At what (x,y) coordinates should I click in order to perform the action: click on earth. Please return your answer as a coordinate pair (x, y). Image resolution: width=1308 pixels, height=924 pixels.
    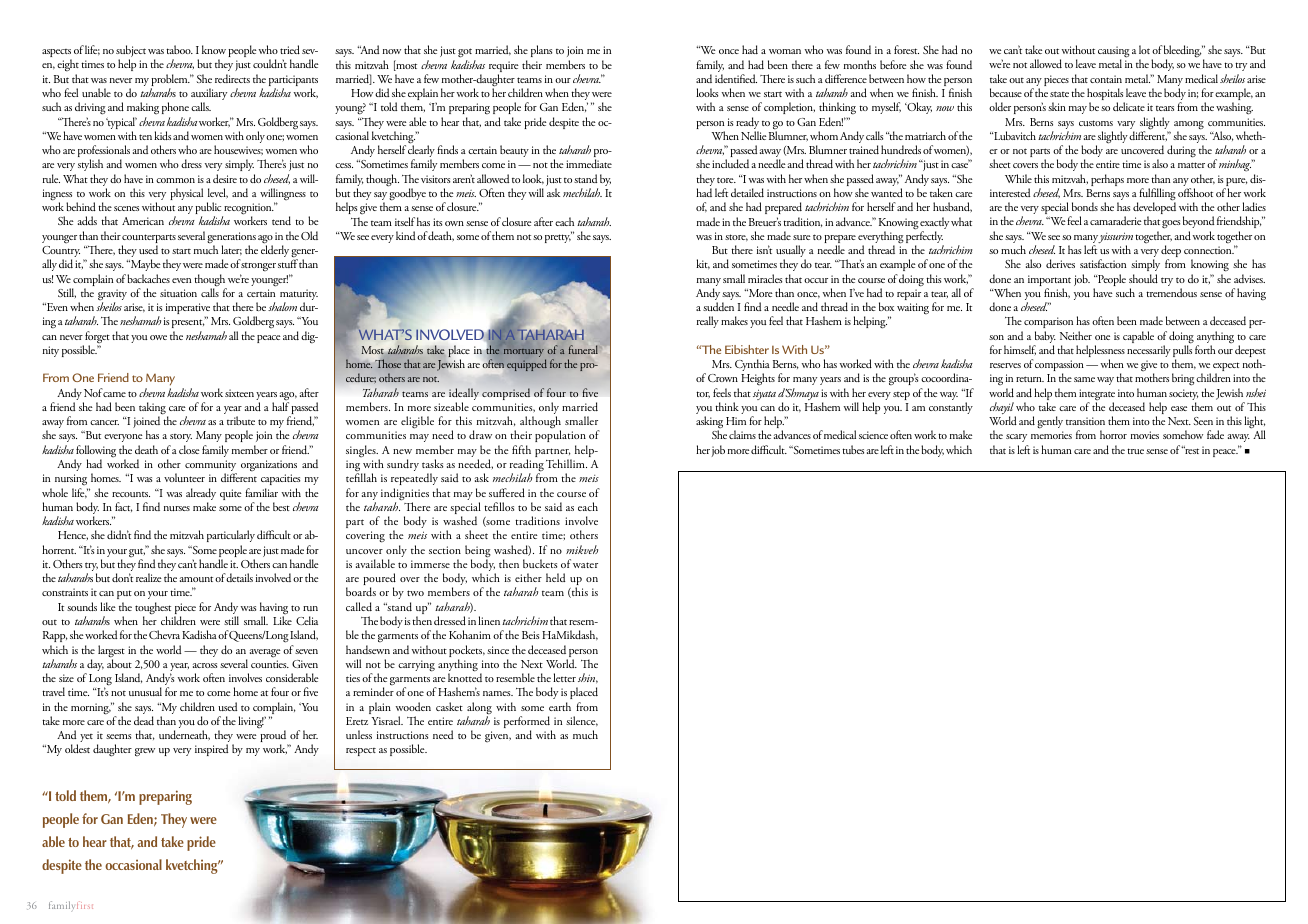
    Looking at the image, I should click on (560, 706).
